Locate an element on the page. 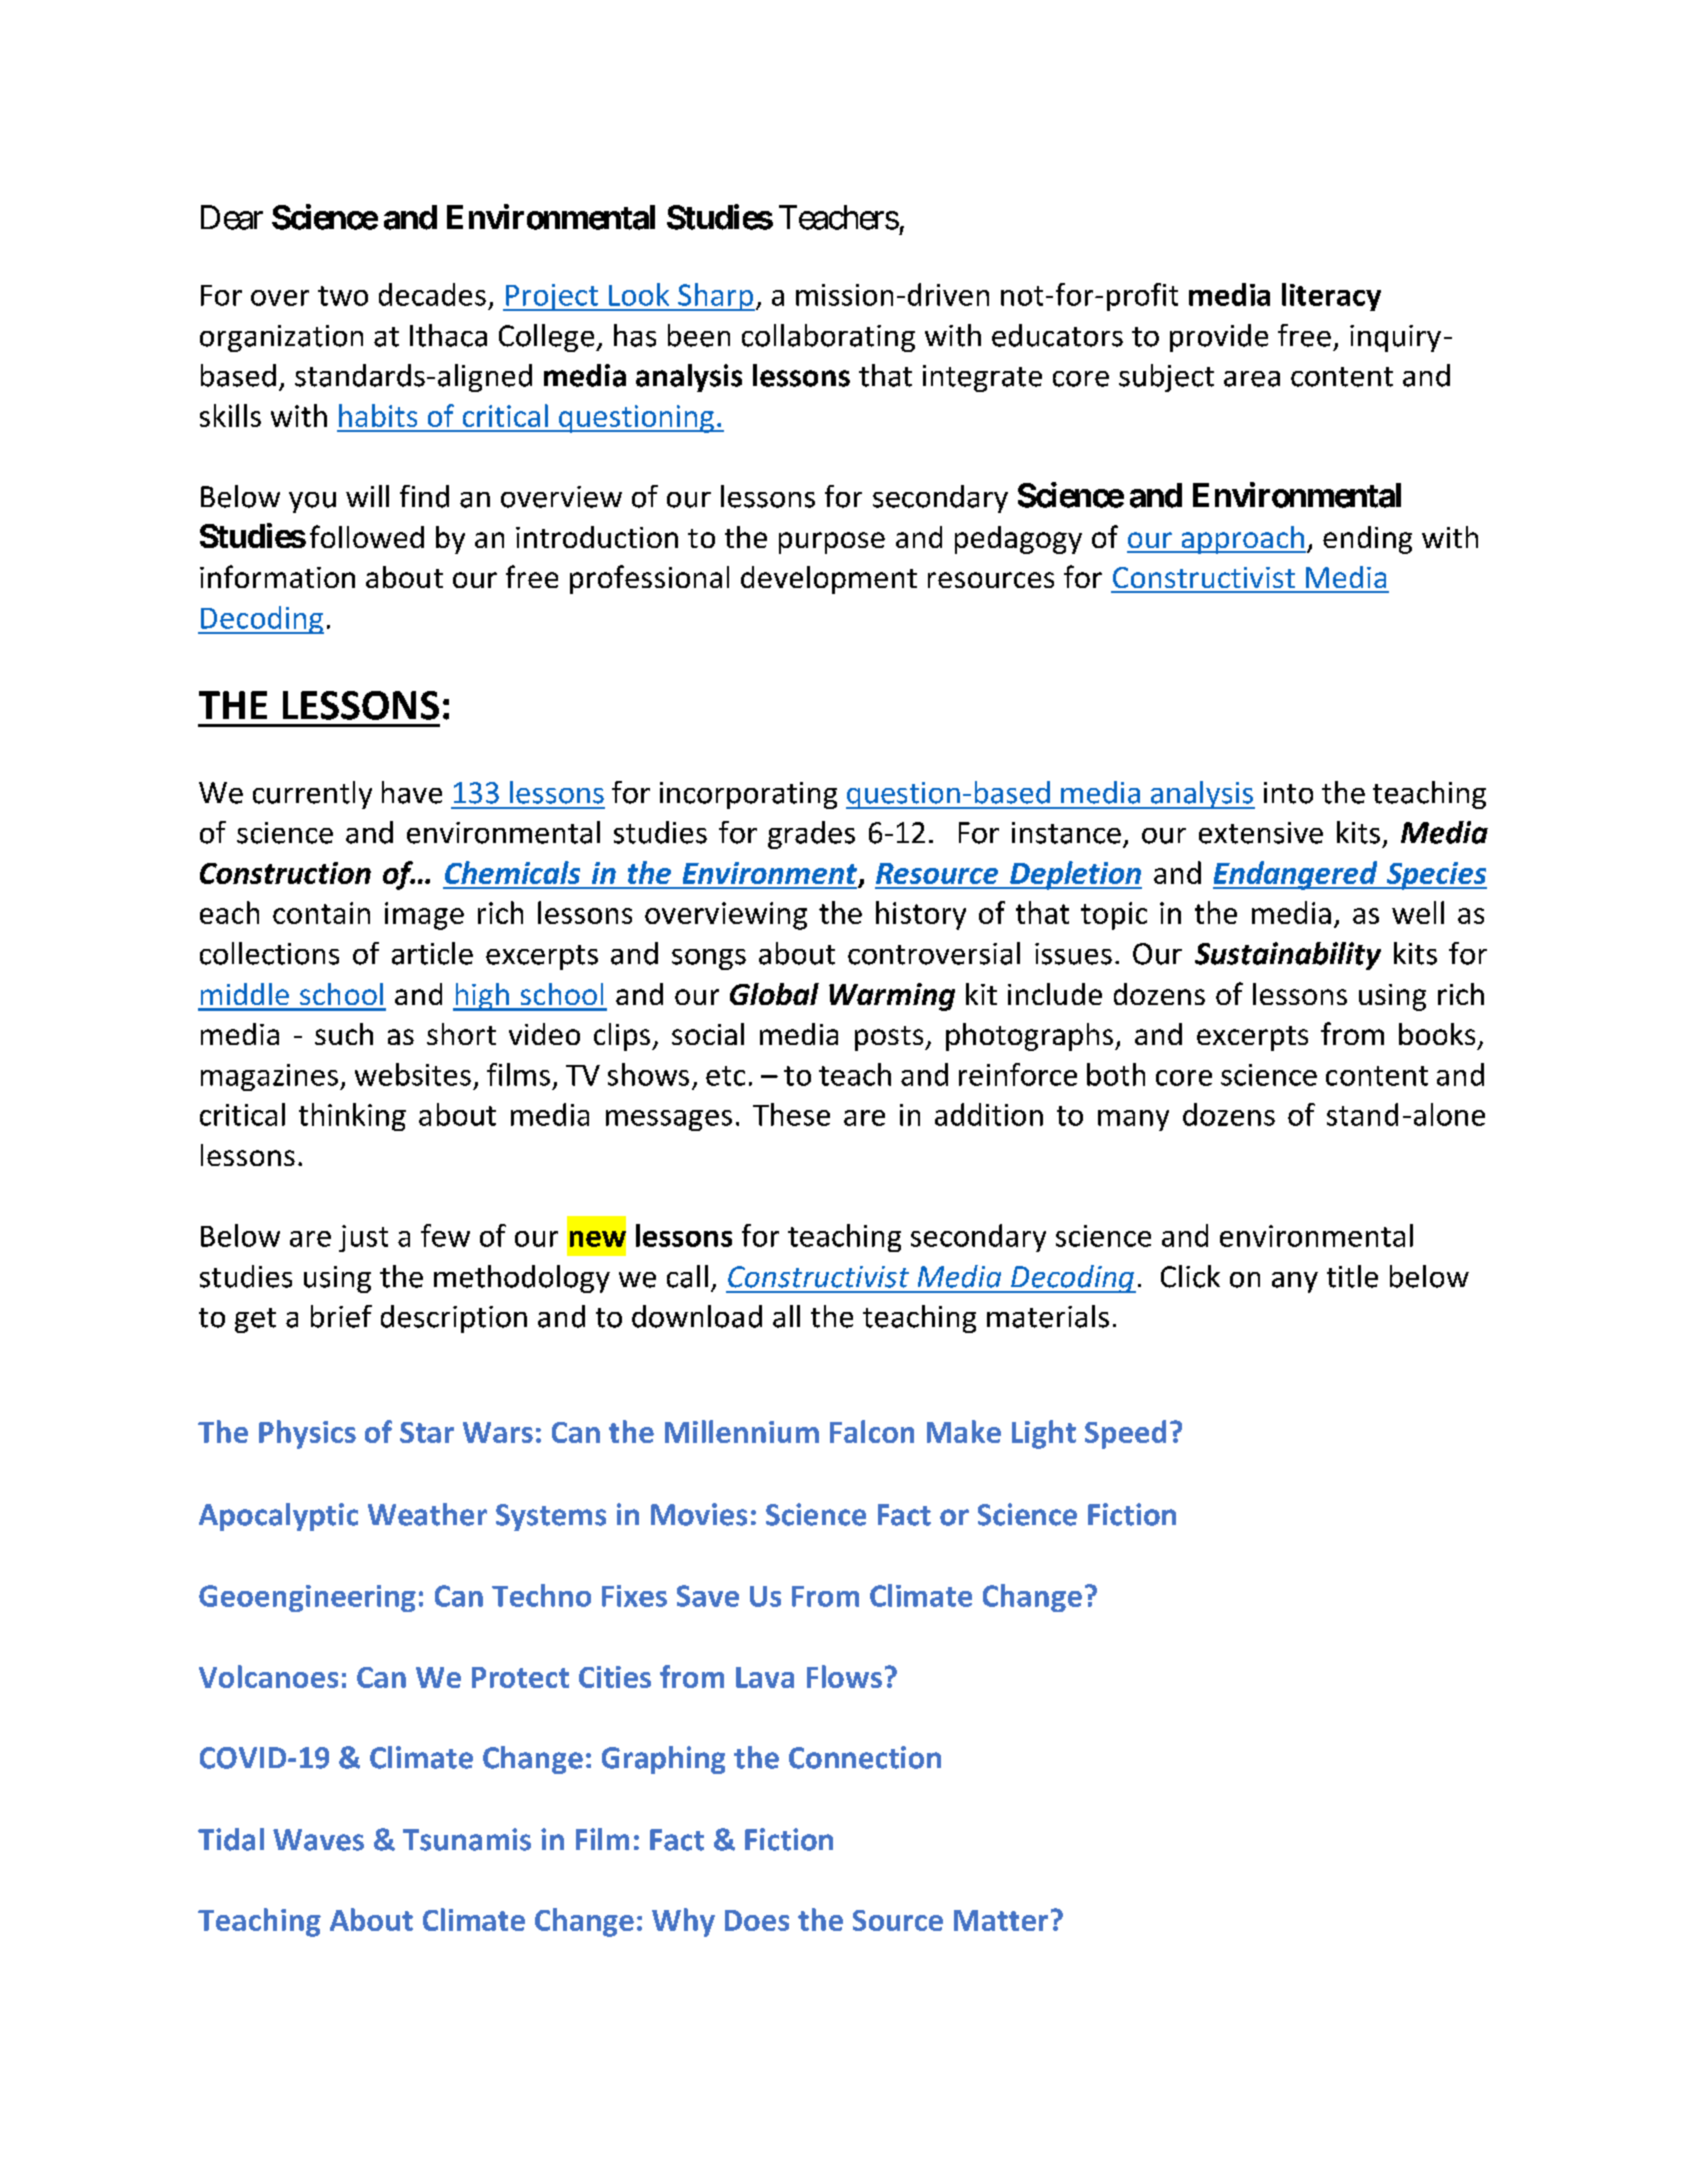  Speed is located at coordinates (1125, 1434).
